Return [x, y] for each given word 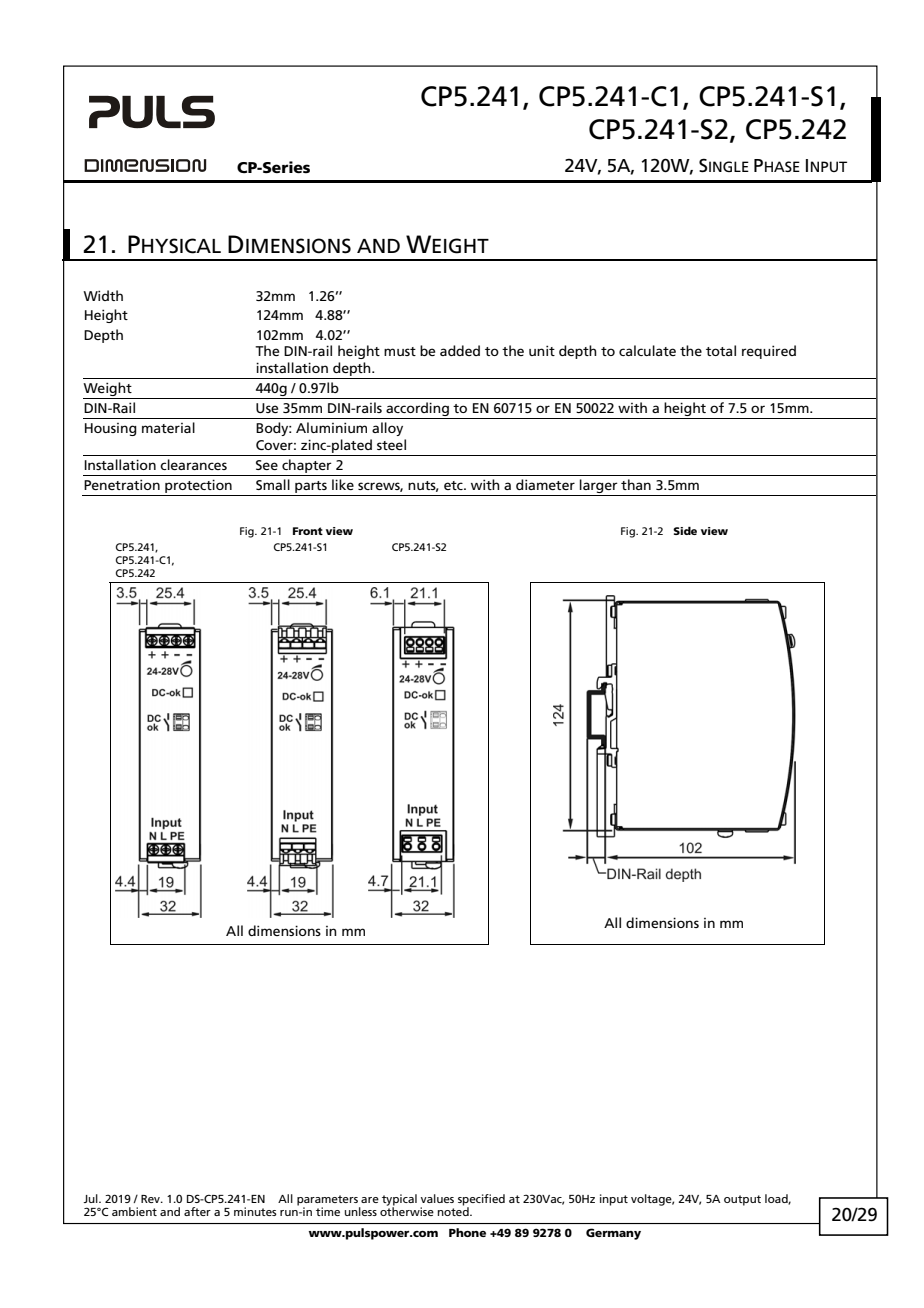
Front [308, 531]
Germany [613, 1234]
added [460, 350]
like [343, 484]
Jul [91, 1198]
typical [399, 1201]
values [437, 1198]
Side [685, 530]
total [721, 350]
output [742, 1200]
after [197, 1211]
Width [103, 295]
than [636, 484]
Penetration [122, 484]
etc [454, 485]
